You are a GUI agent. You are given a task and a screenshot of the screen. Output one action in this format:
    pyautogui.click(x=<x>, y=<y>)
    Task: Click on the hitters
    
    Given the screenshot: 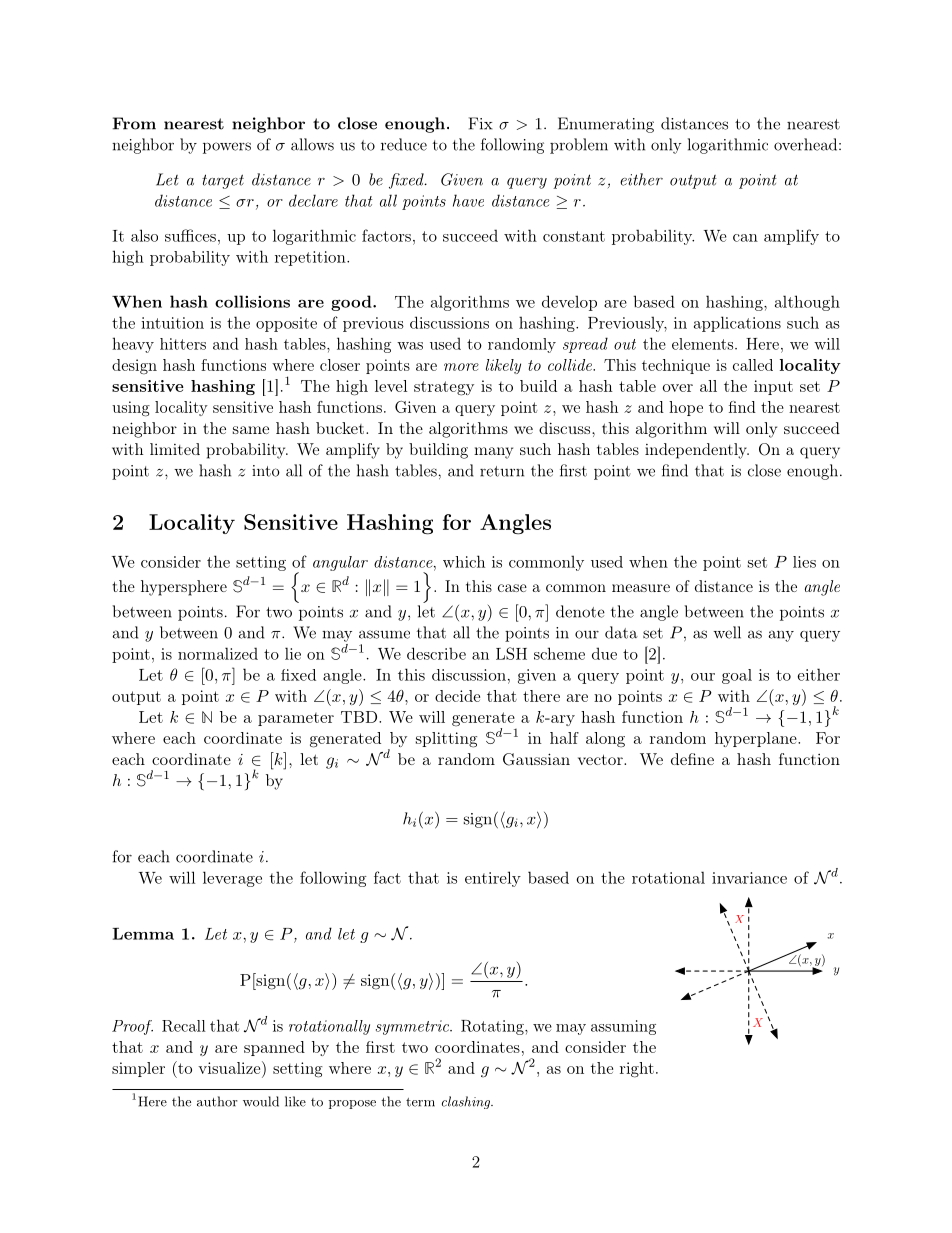 What is the action you would take?
    pyautogui.click(x=183, y=344)
